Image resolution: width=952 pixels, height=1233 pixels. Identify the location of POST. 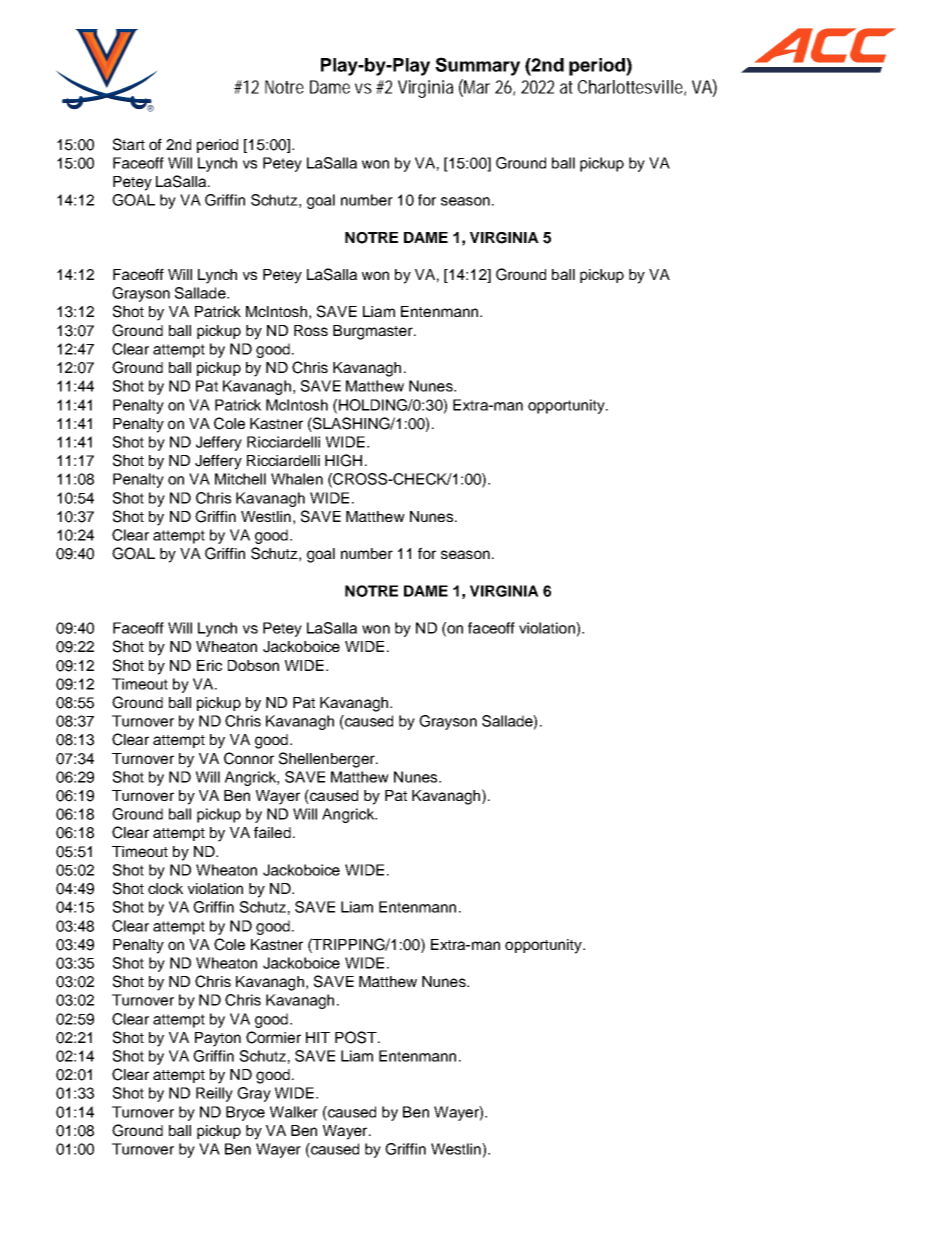
(357, 1037).
